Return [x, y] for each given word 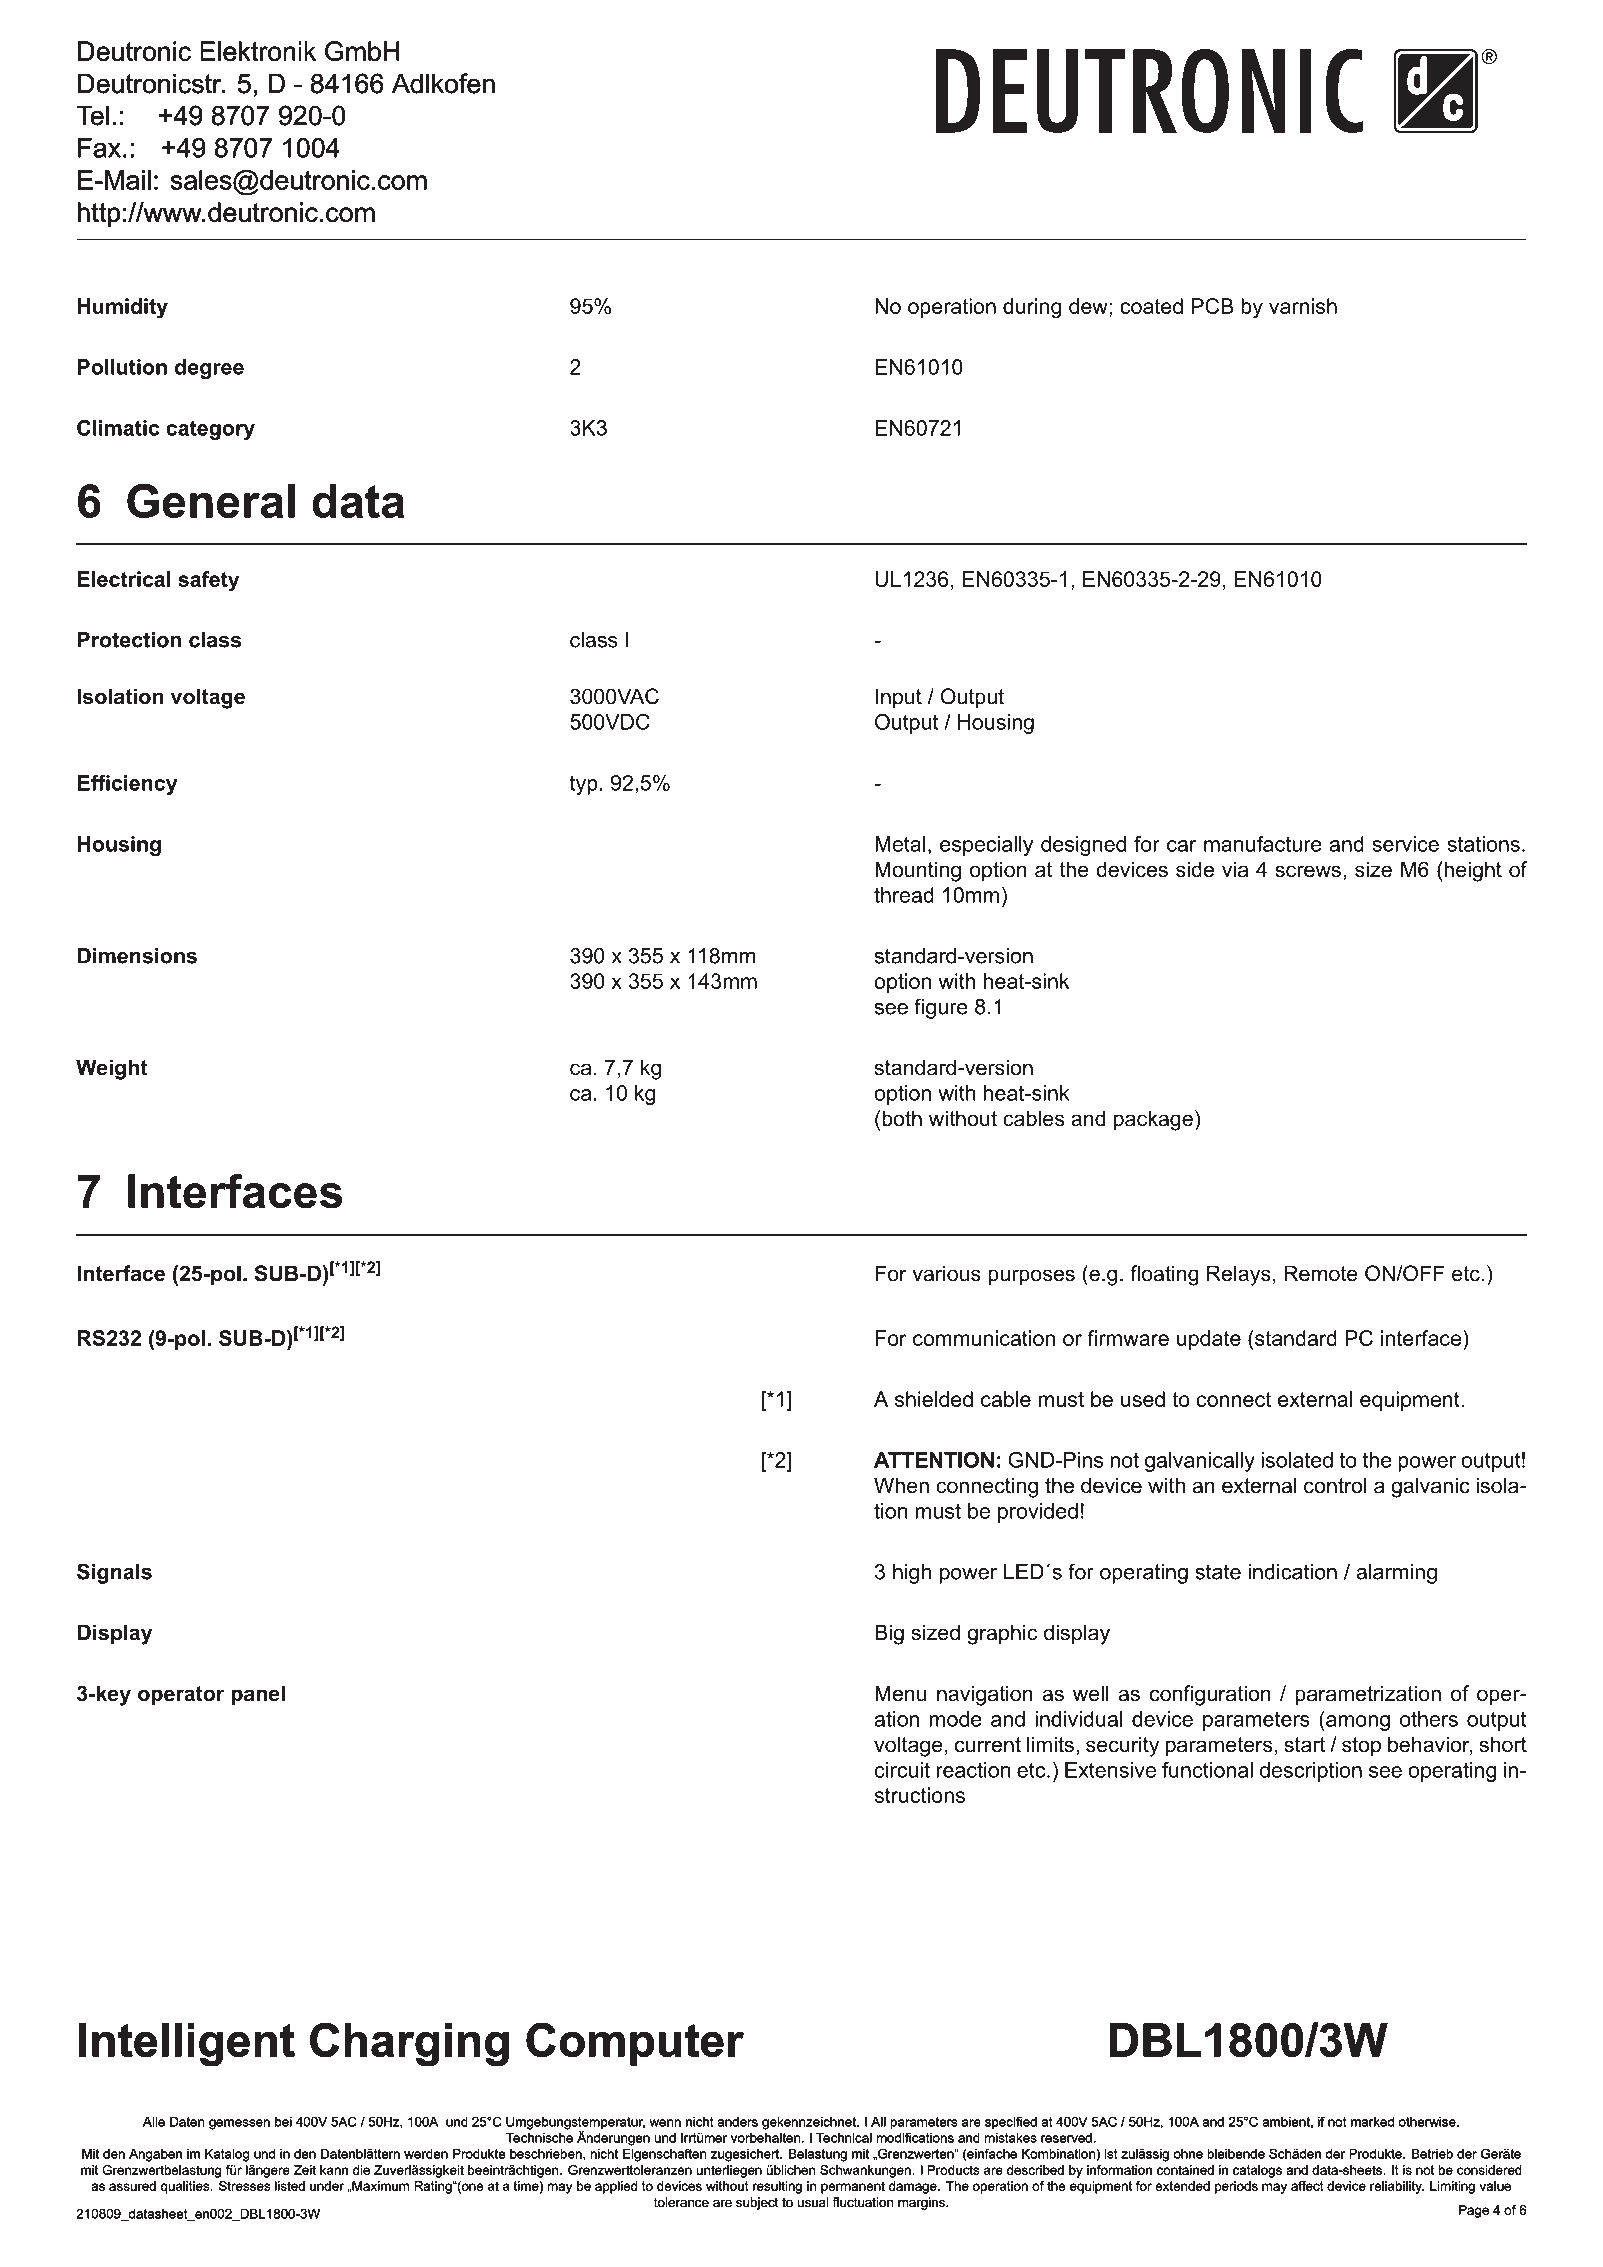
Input [899, 698]
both [902, 1118]
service [1405, 844]
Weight [111, 1069]
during [1032, 308]
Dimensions [137, 956]
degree [209, 369]
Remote [1321, 1273]
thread [904, 895]
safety [208, 581]
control [1335, 1485]
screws [1308, 871]
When [901, 1485]
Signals [114, 1573]
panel [258, 1695]
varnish [1303, 306]
